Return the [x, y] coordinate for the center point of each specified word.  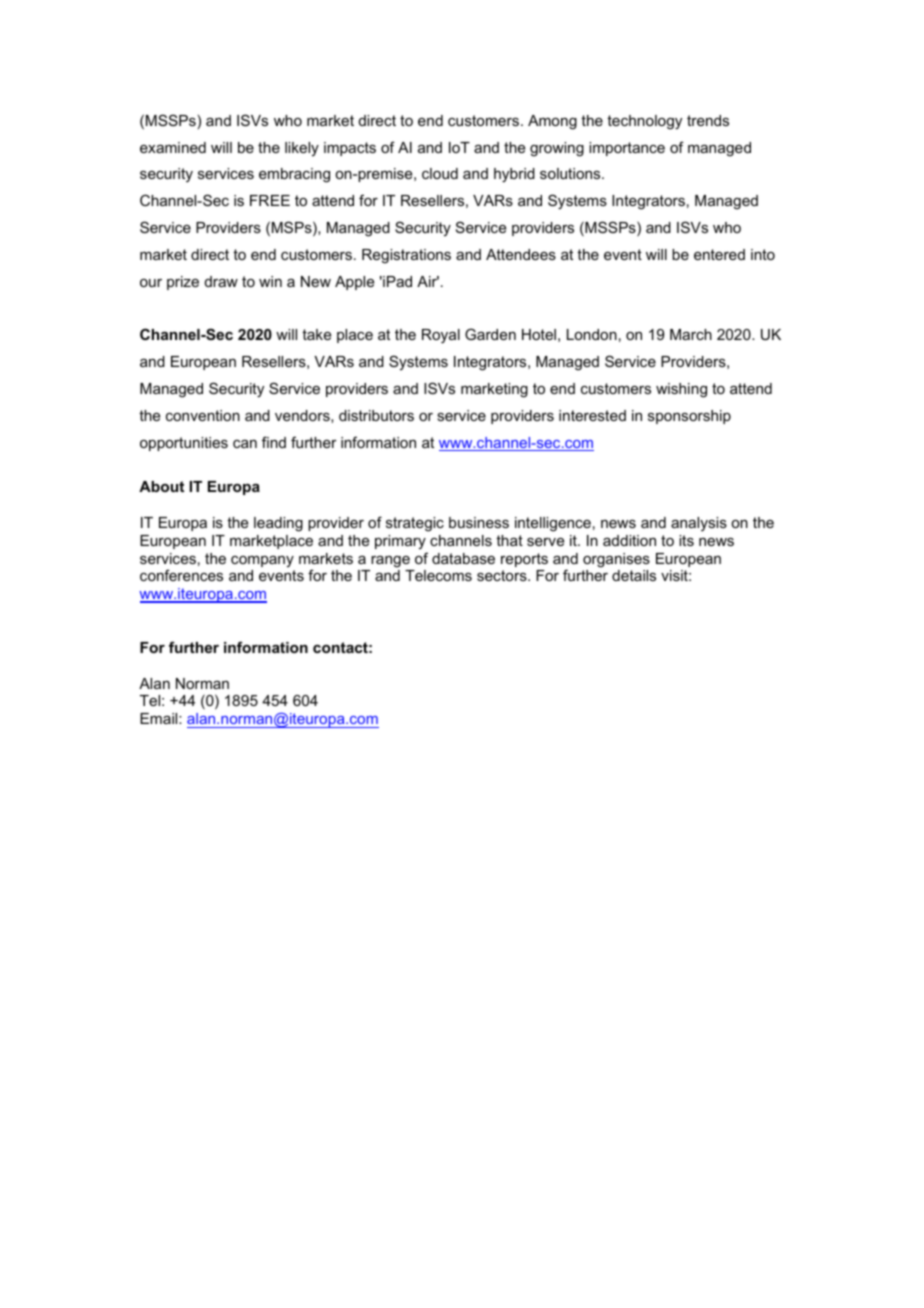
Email [160, 718]
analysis [699, 524]
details [634, 575]
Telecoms [438, 575]
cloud [440, 173]
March [691, 334]
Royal [441, 336]
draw [221, 281]
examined [173, 147]
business [479, 522]
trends [708, 120]
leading [278, 524]
